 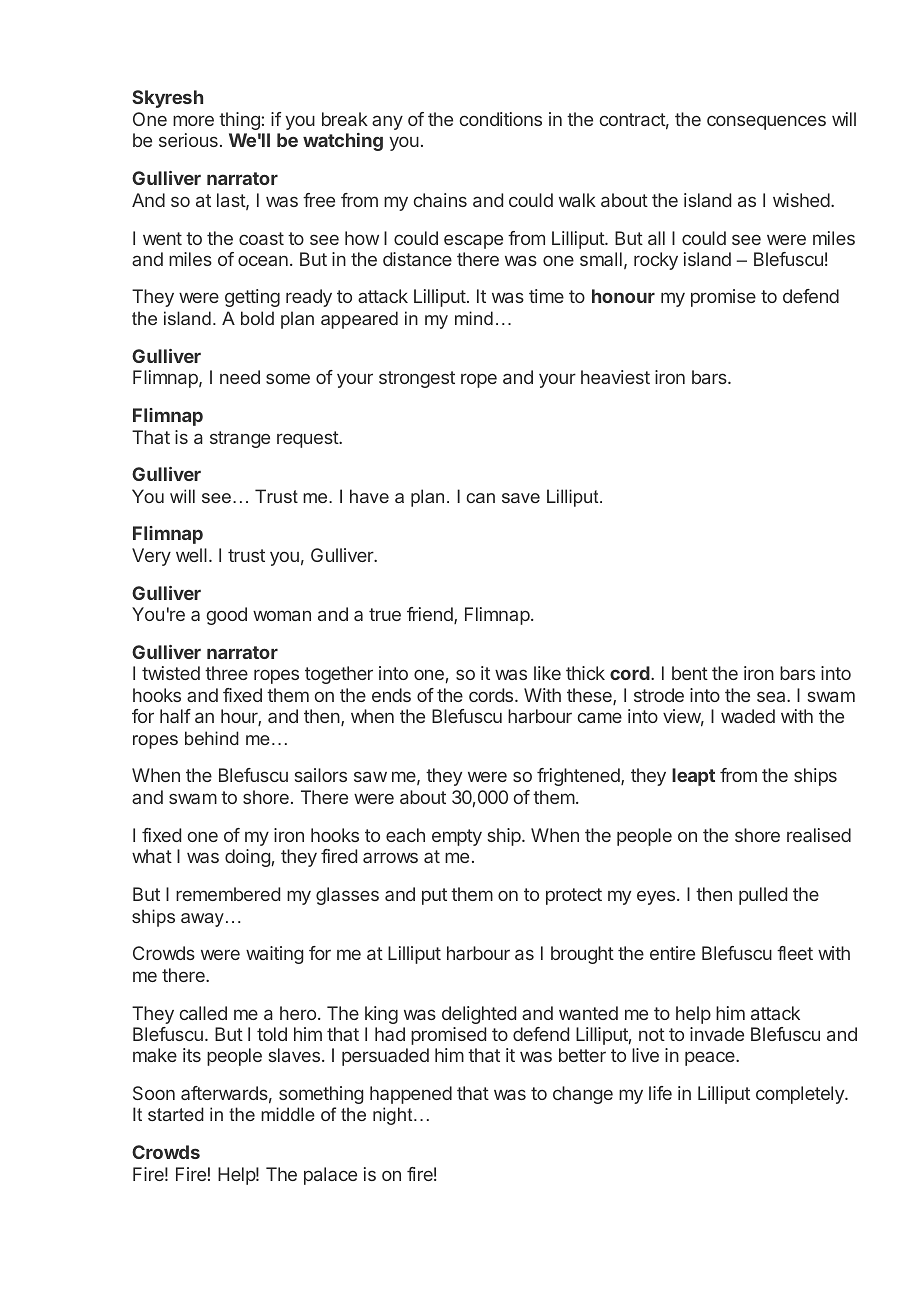 What do you see at coordinates (202, 920) in the screenshot?
I see `away` at bounding box center [202, 920].
